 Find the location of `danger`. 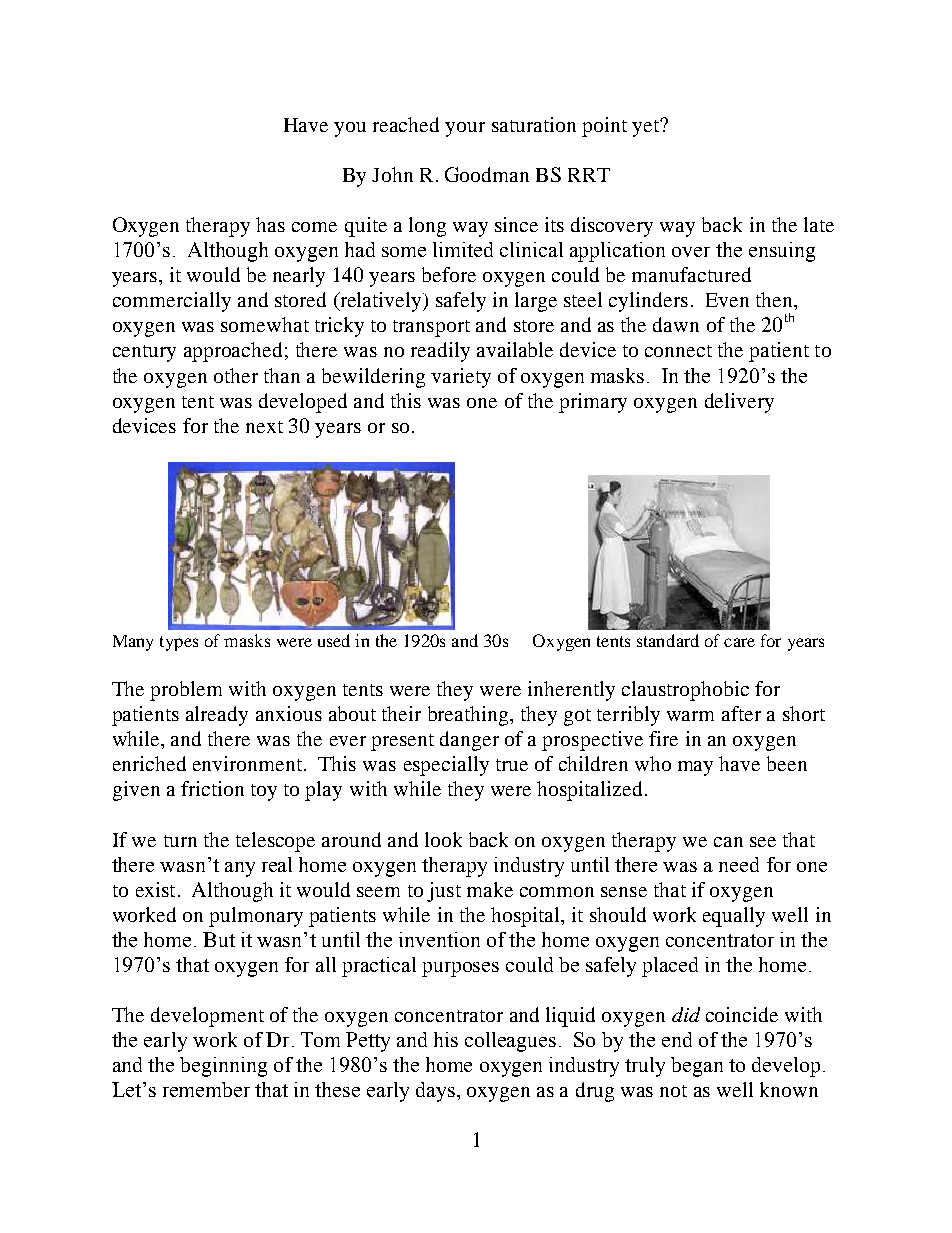

danger is located at coordinates (469, 741).
